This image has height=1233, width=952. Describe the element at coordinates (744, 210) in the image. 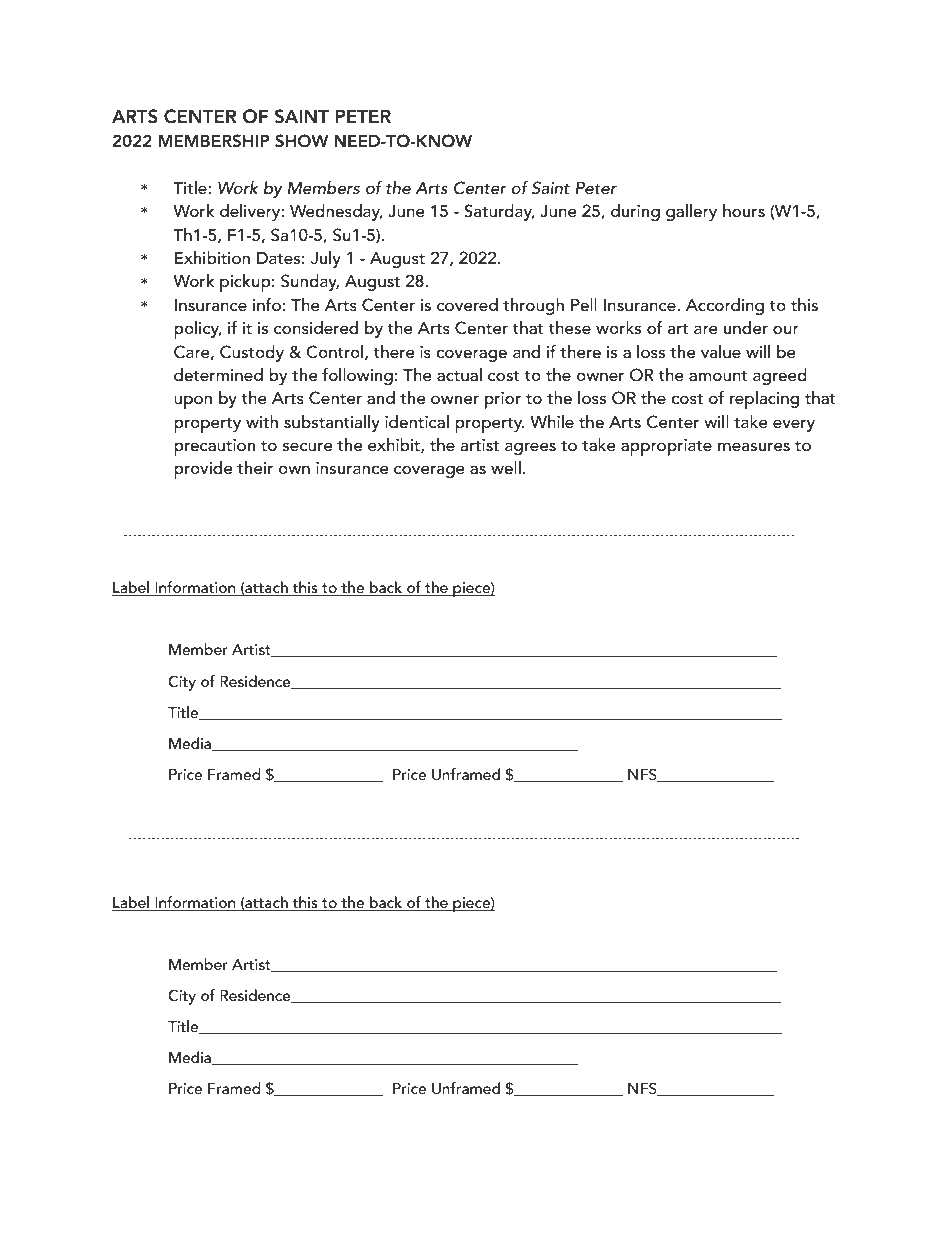

I see `hours` at that location.
